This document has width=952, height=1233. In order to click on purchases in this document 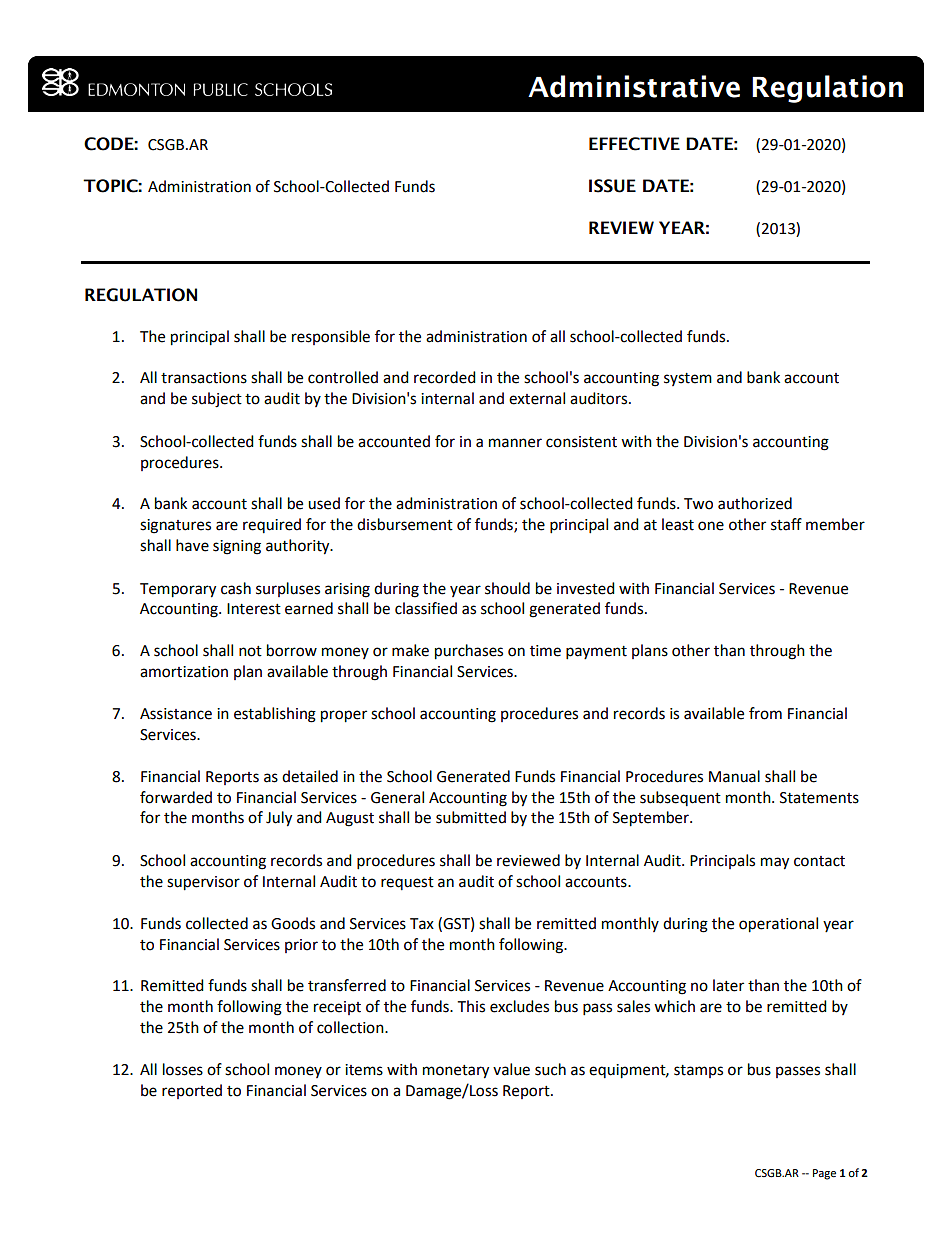, I will do `click(469, 652)`.
